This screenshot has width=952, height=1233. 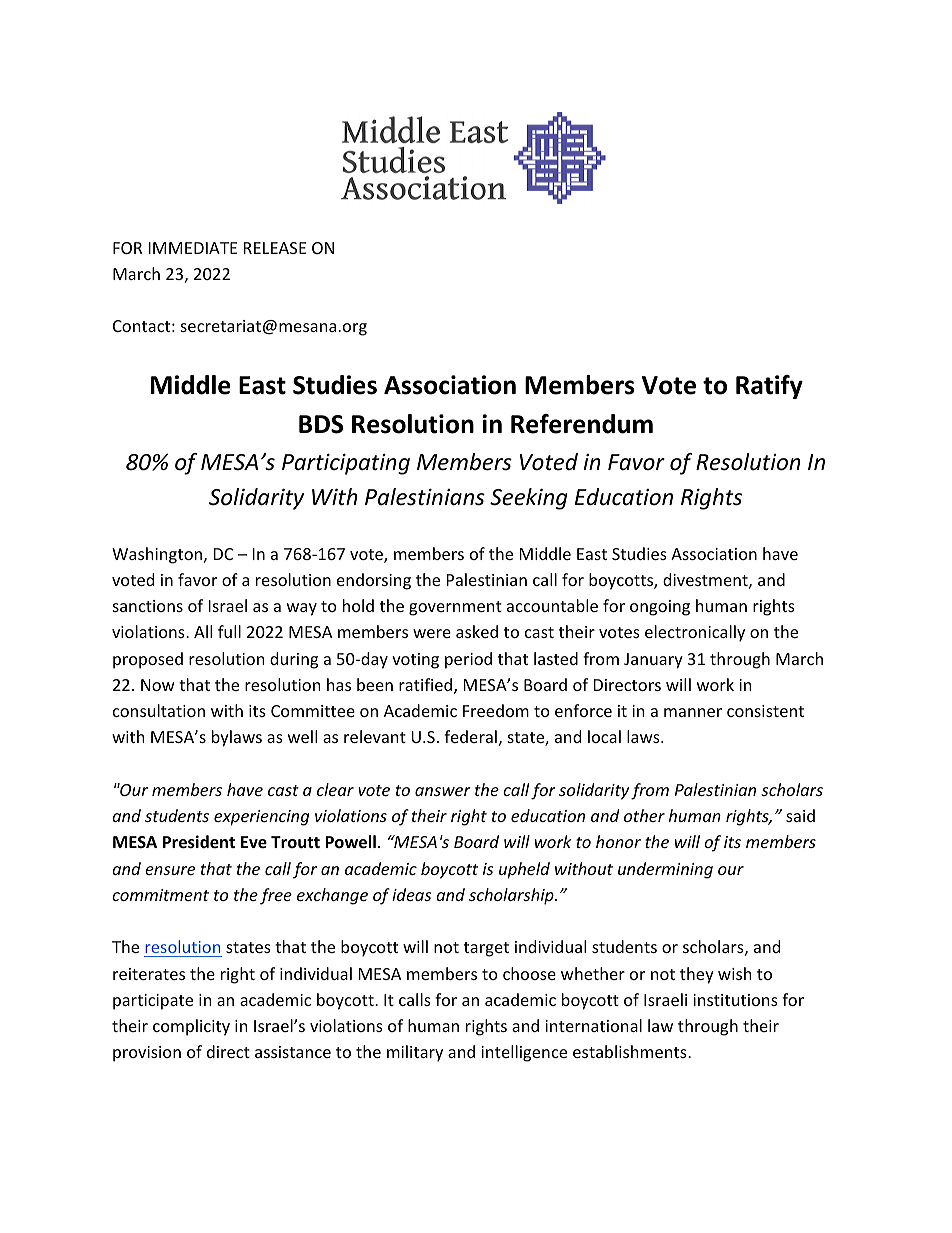 I want to click on Referendum, so click(x=582, y=424).
